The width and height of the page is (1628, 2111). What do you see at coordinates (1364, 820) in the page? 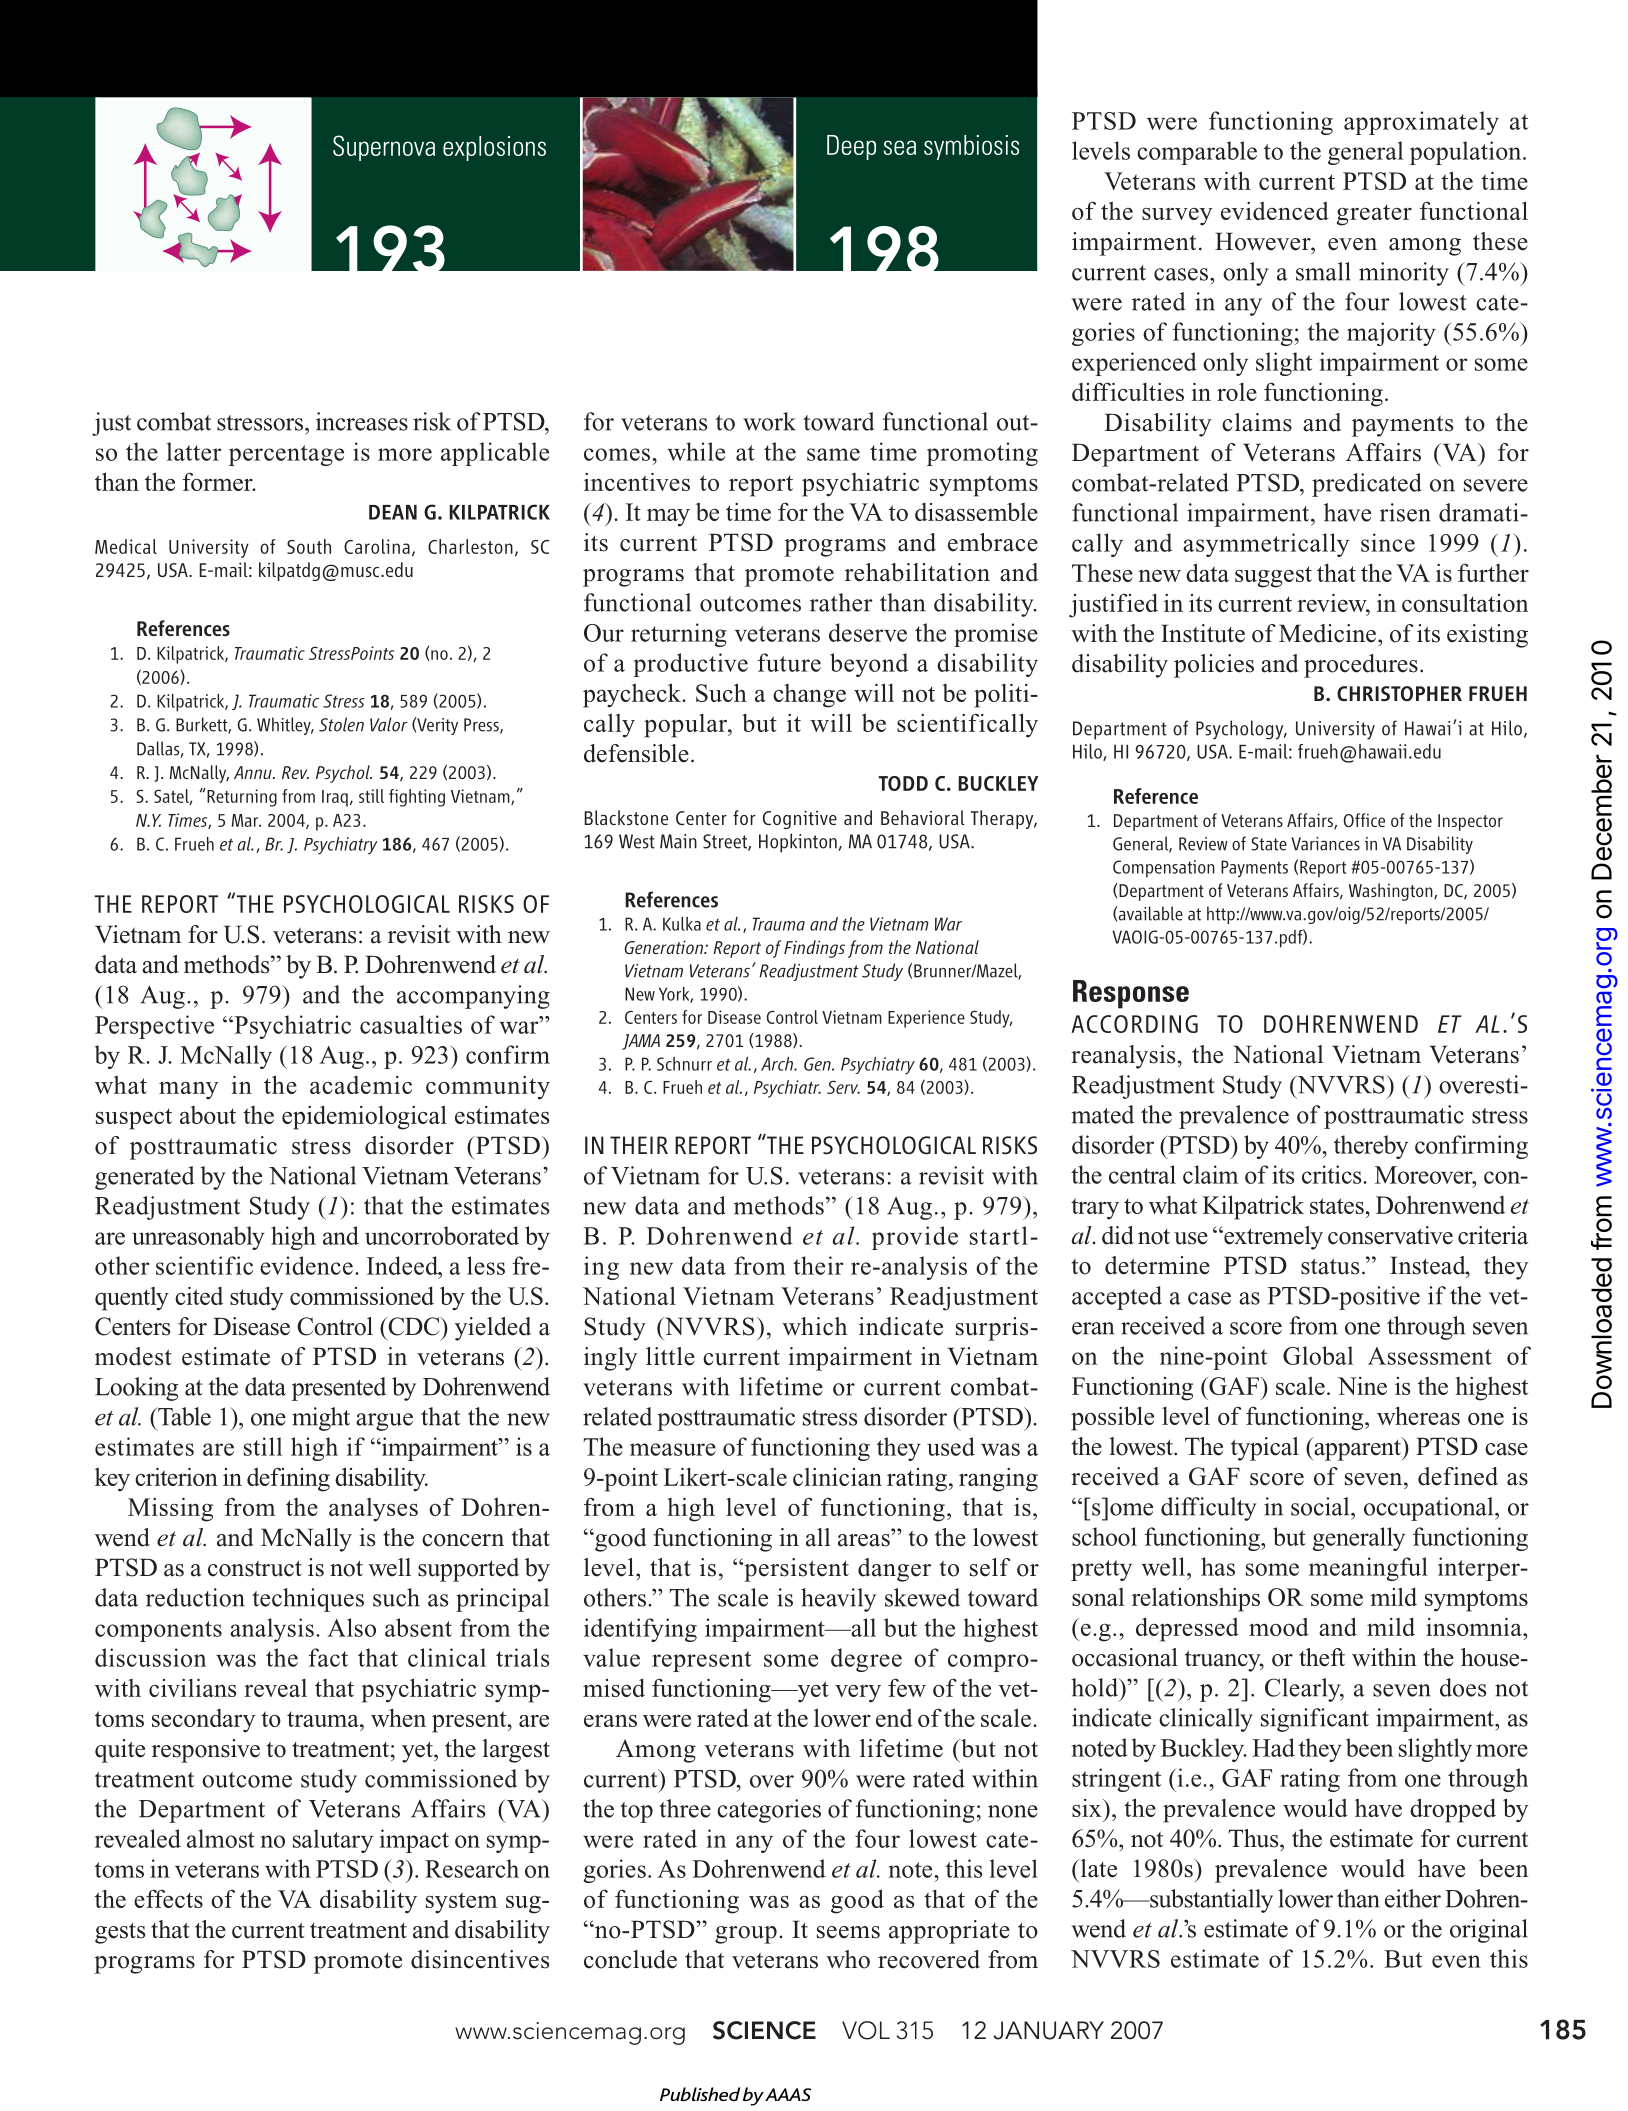
I see `Office` at bounding box center [1364, 820].
